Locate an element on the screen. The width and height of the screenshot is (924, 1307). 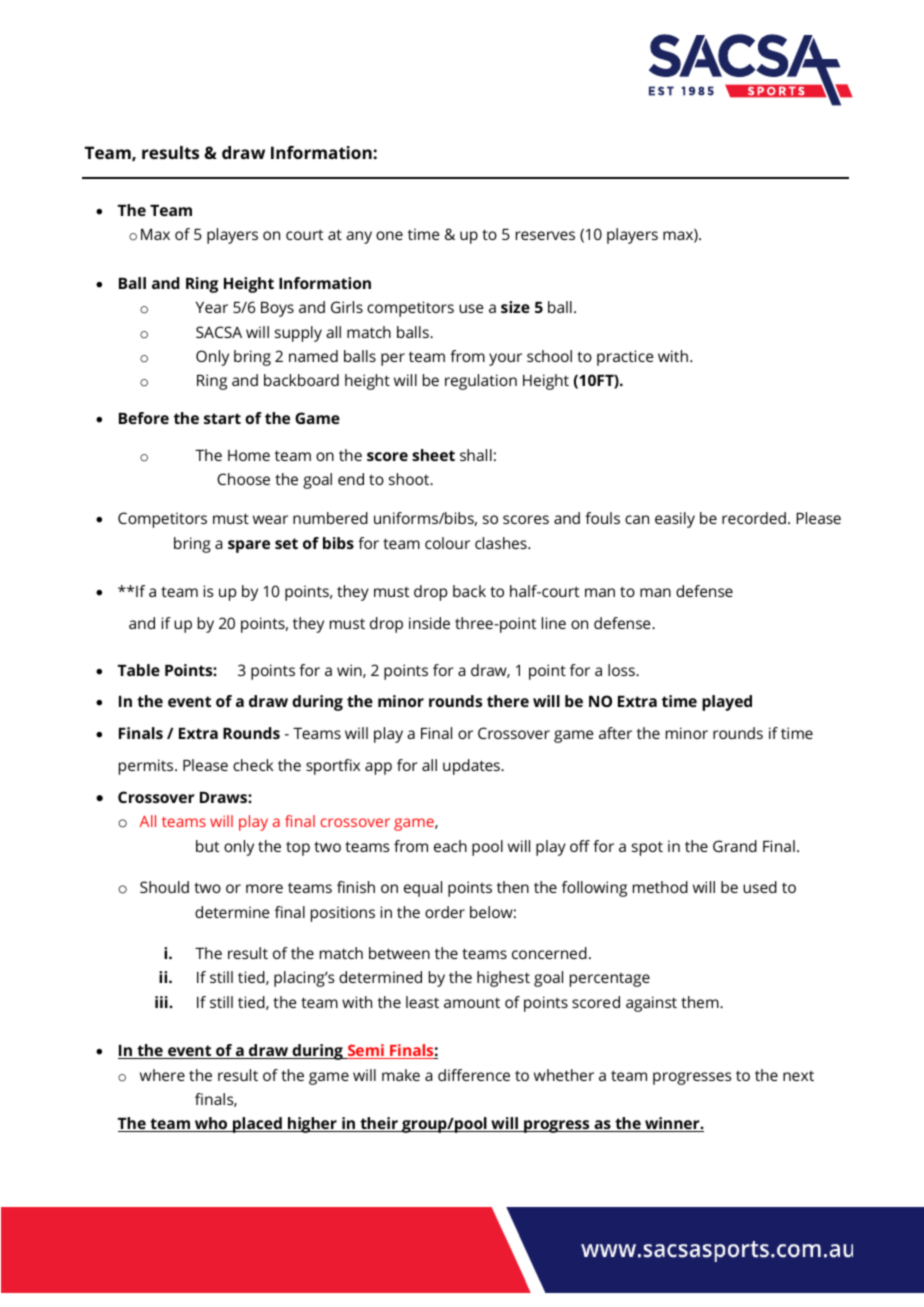
Year is located at coordinates (212, 307).
